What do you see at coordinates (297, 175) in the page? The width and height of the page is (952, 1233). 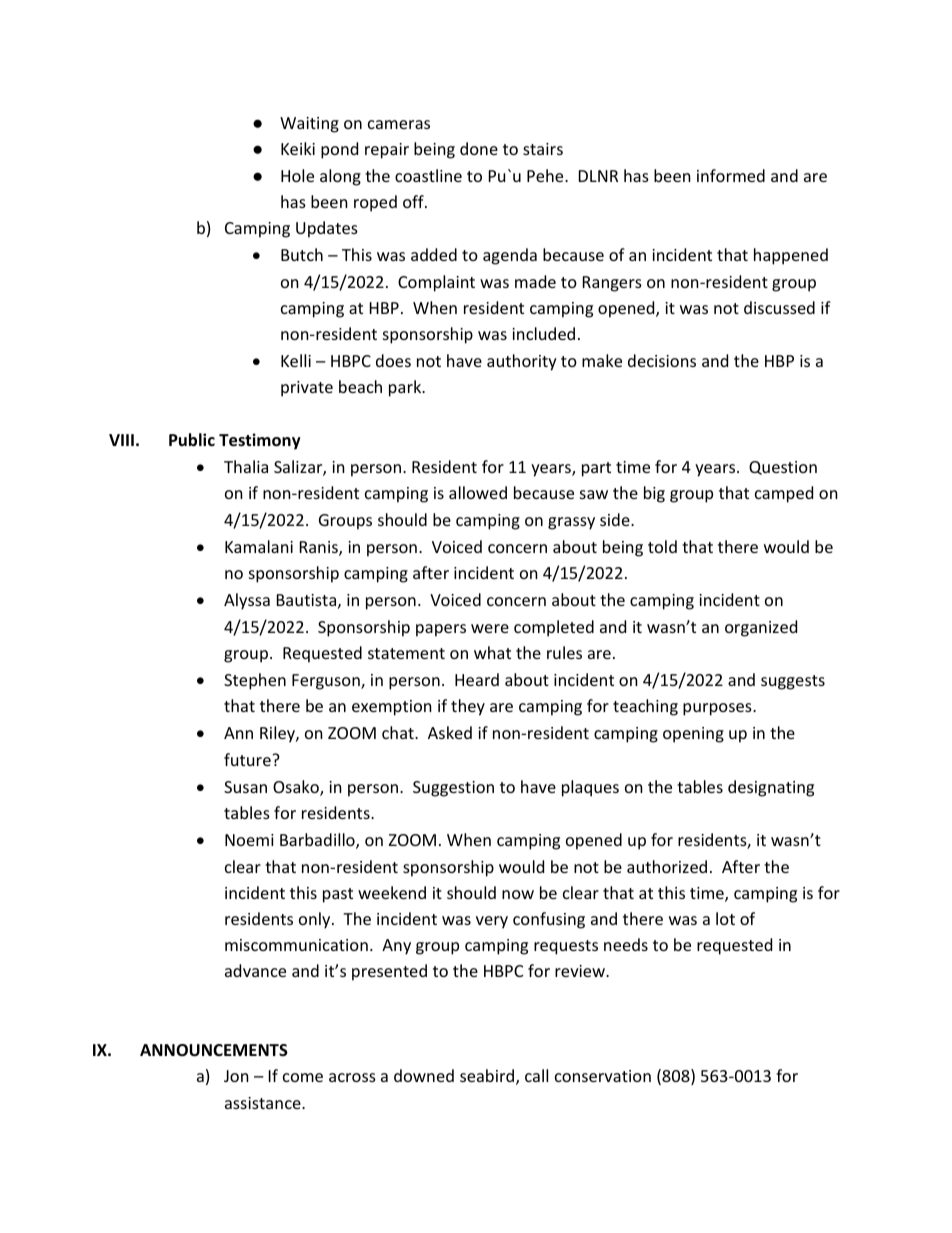 I see `Hole` at bounding box center [297, 175].
